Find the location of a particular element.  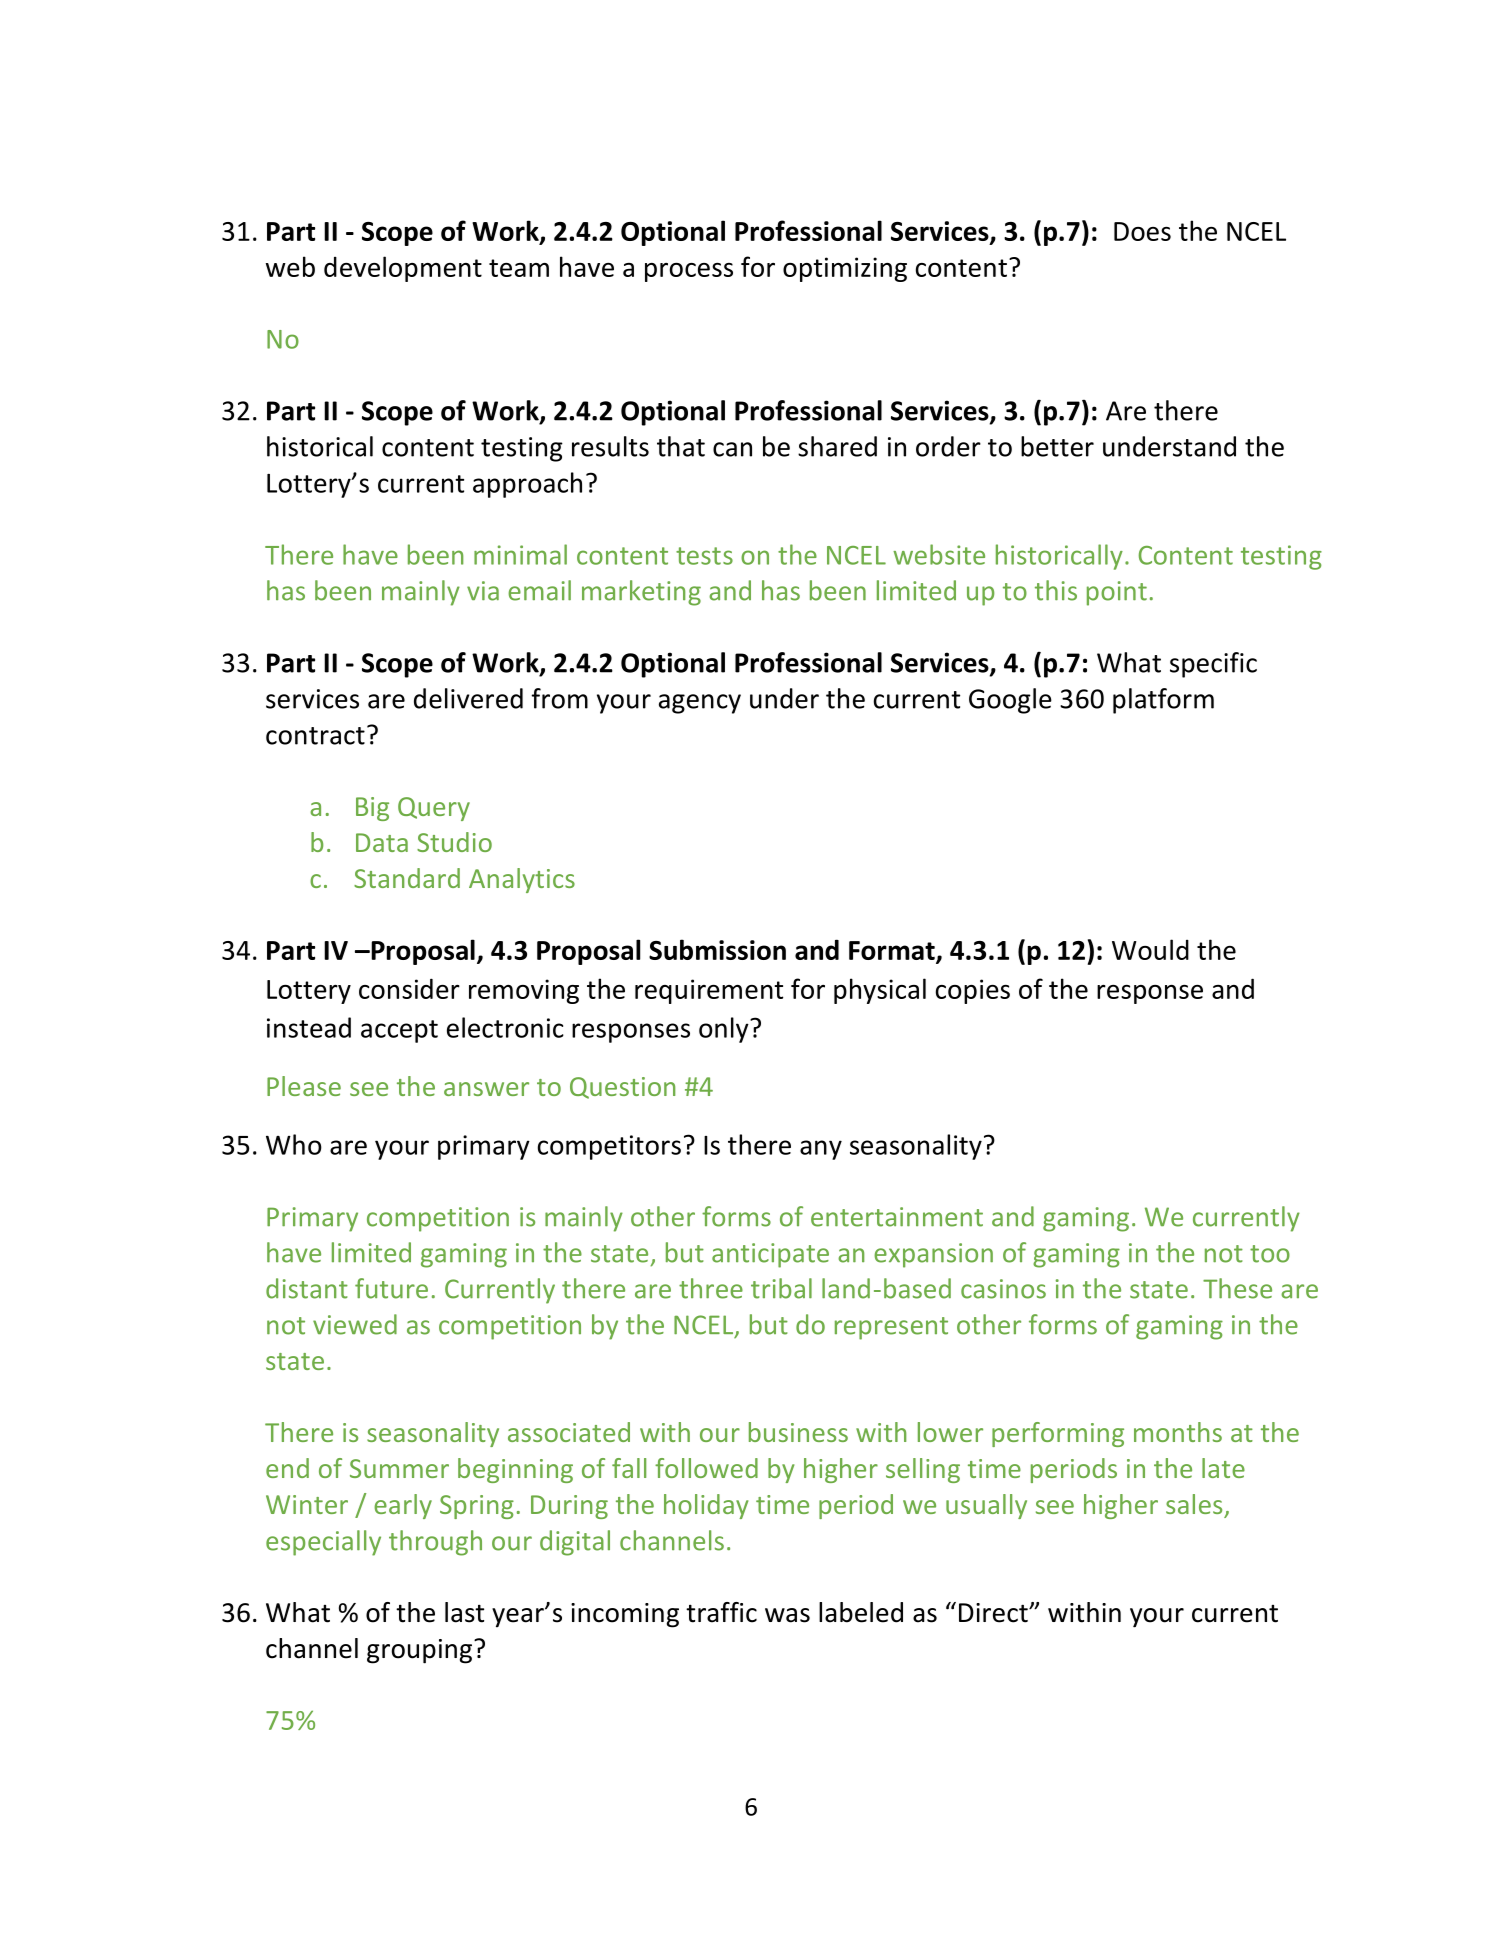

Does is located at coordinates (1142, 231).
